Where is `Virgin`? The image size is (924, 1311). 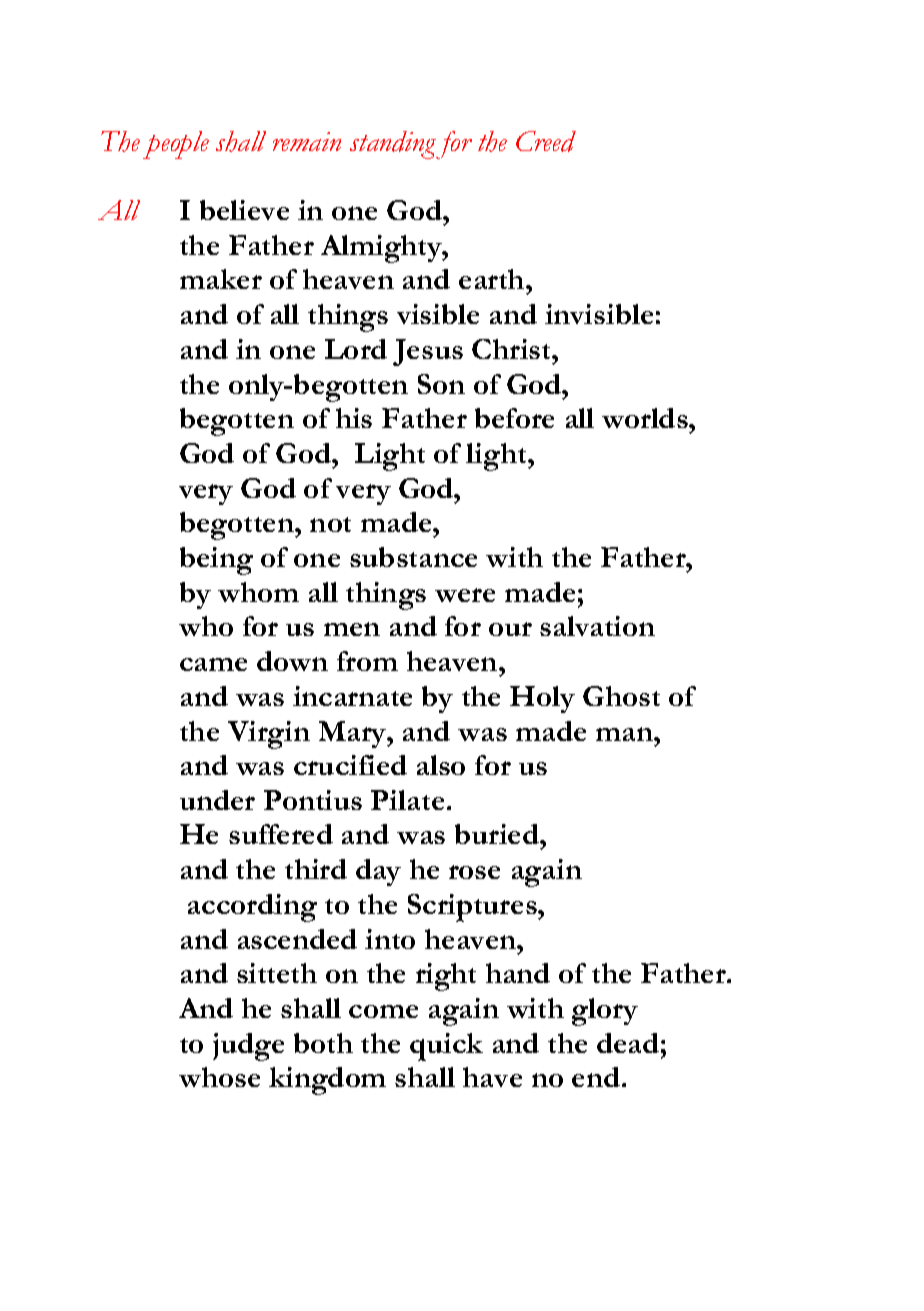 Virgin is located at coordinates (269, 735).
